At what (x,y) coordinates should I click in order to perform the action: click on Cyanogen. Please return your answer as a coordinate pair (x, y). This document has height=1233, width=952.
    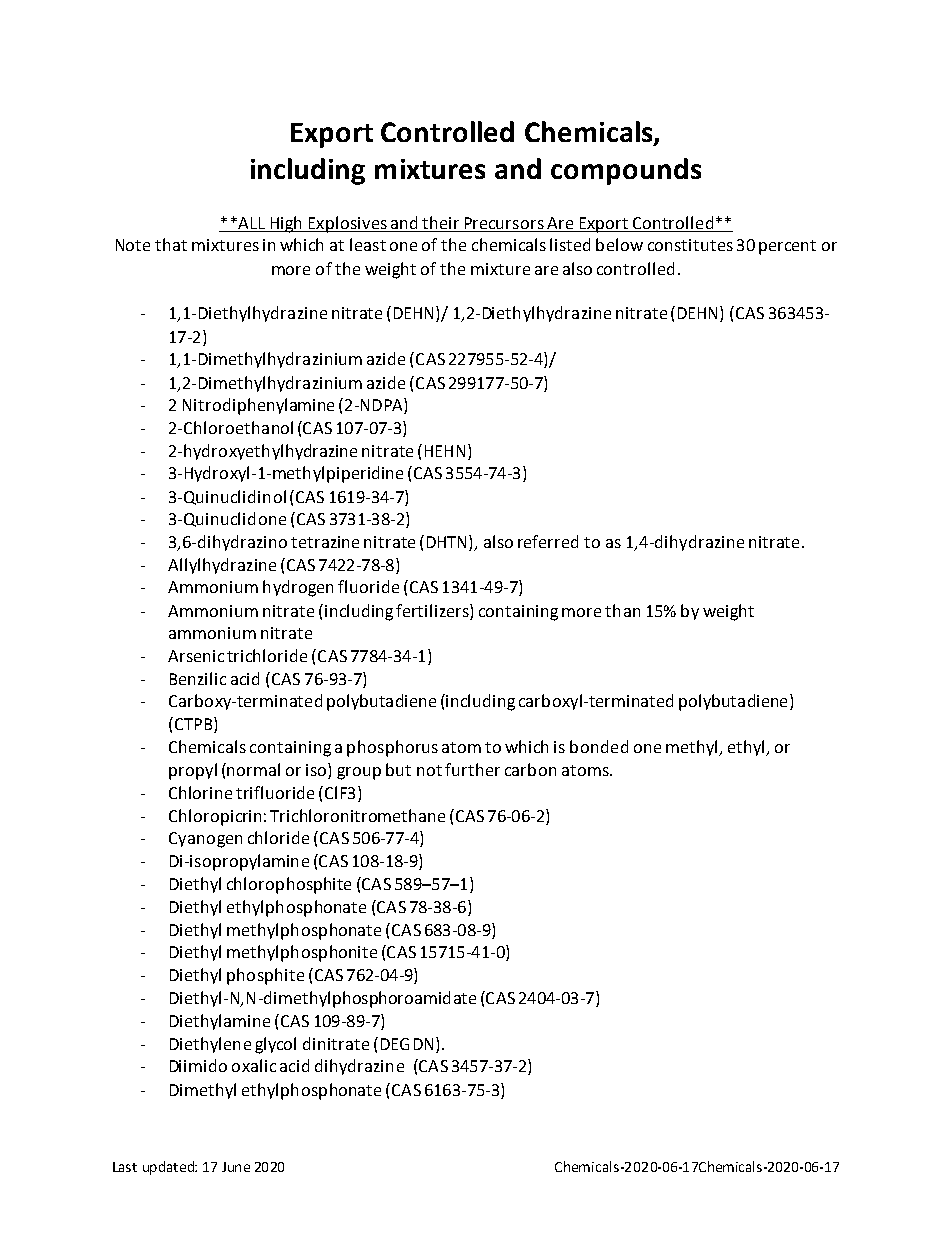
    Looking at the image, I should click on (205, 840).
